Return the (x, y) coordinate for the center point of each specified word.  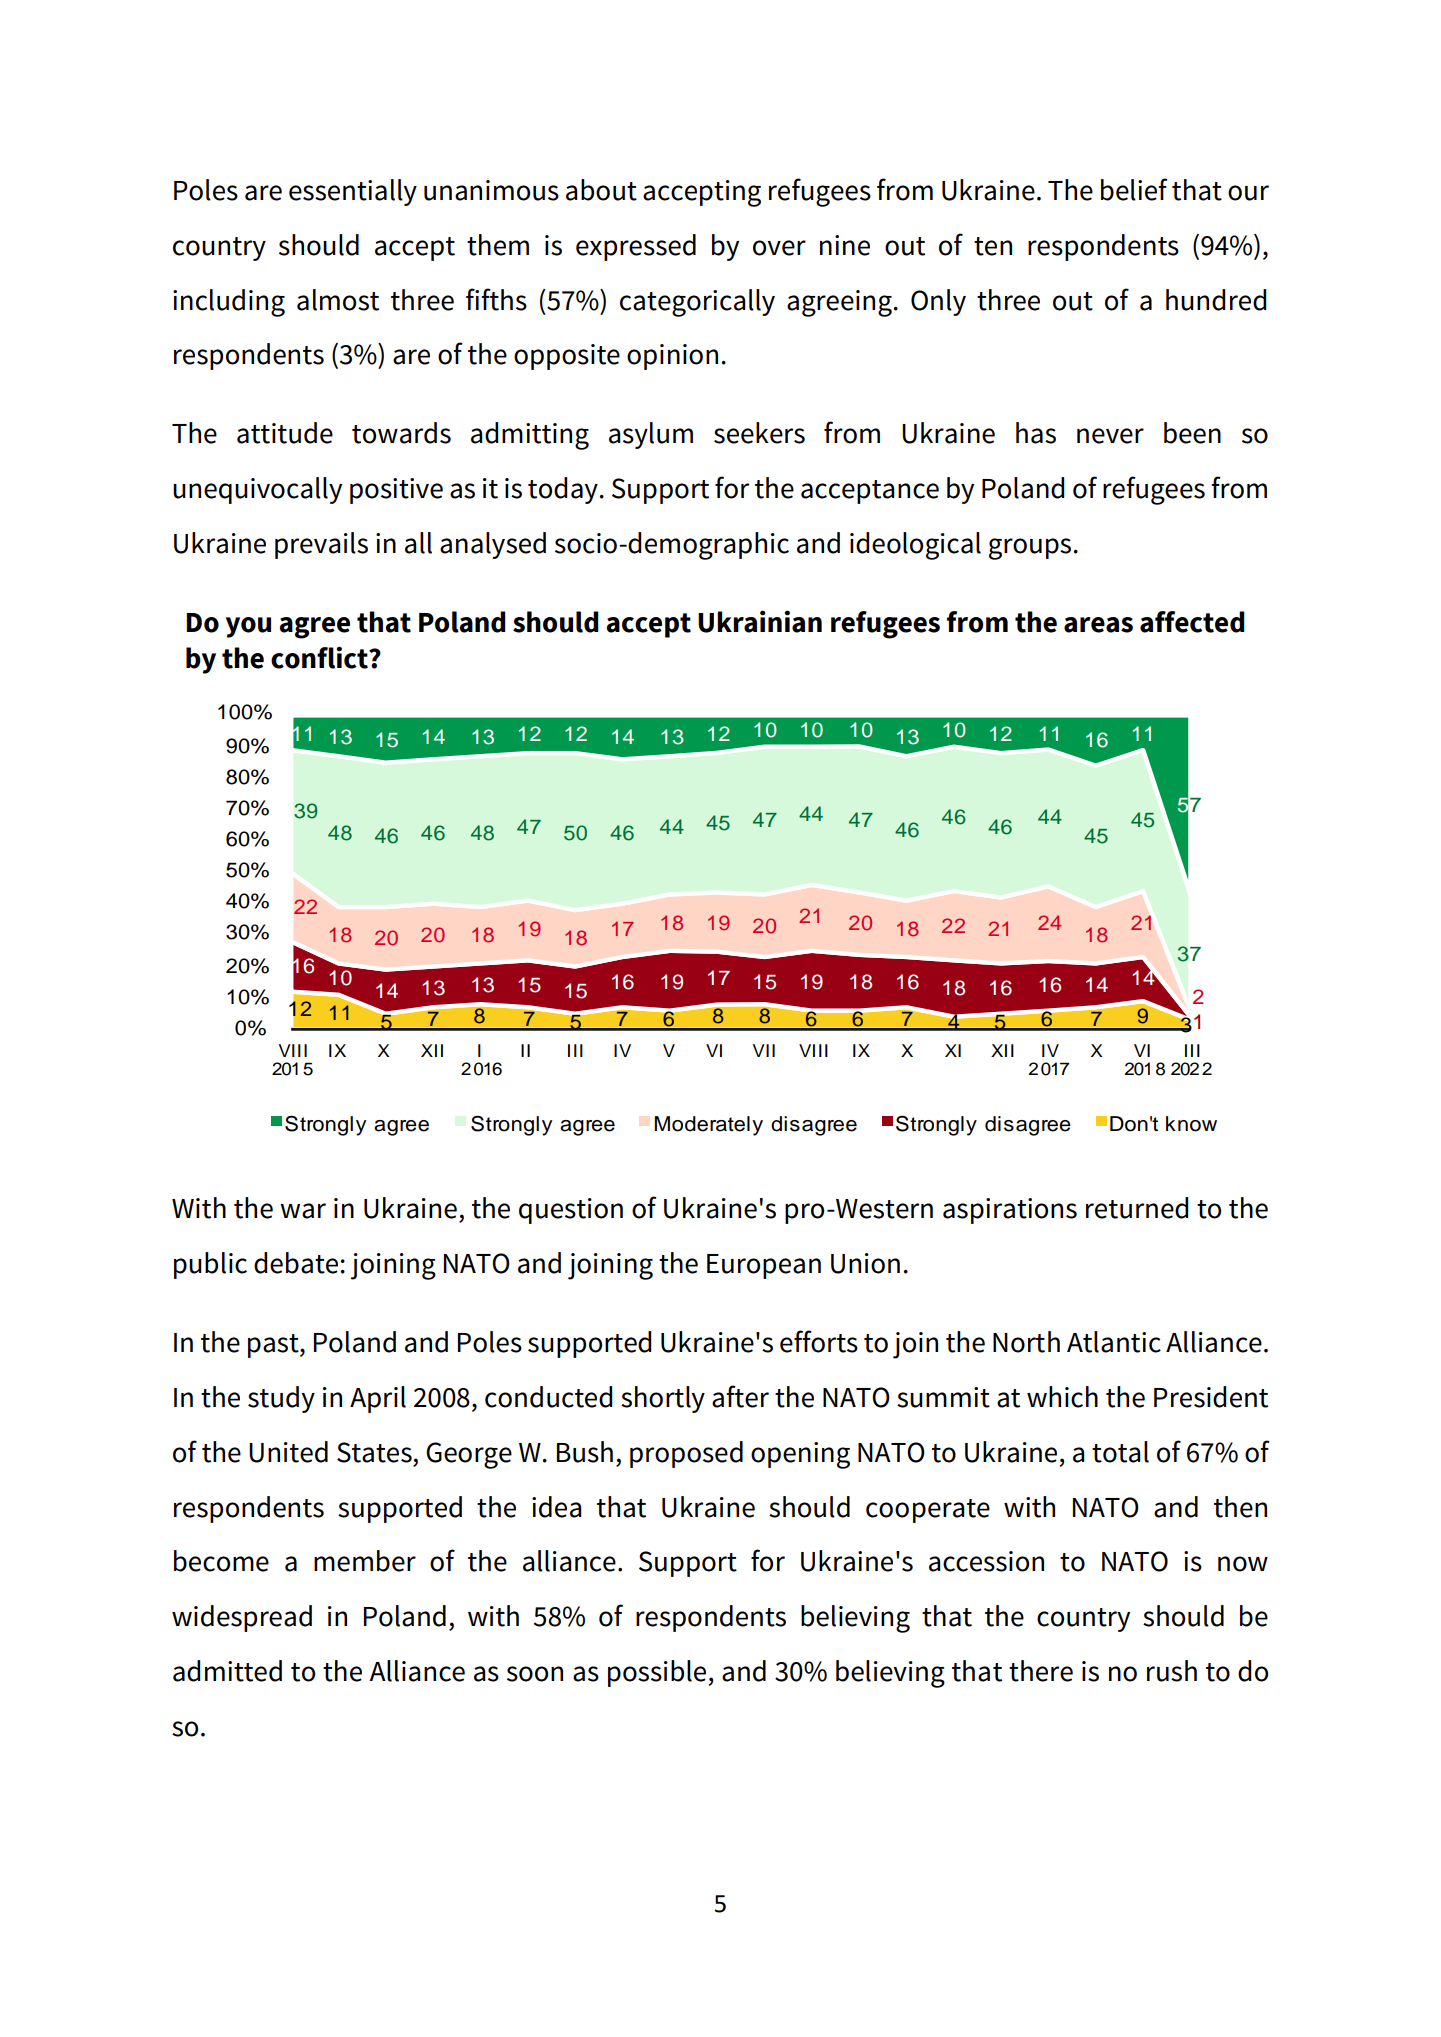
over (779, 248)
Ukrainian (760, 621)
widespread (242, 1618)
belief (1134, 189)
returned (1137, 1208)
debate (296, 1263)
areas (1098, 625)
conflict (320, 657)
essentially (353, 192)
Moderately (708, 1126)
